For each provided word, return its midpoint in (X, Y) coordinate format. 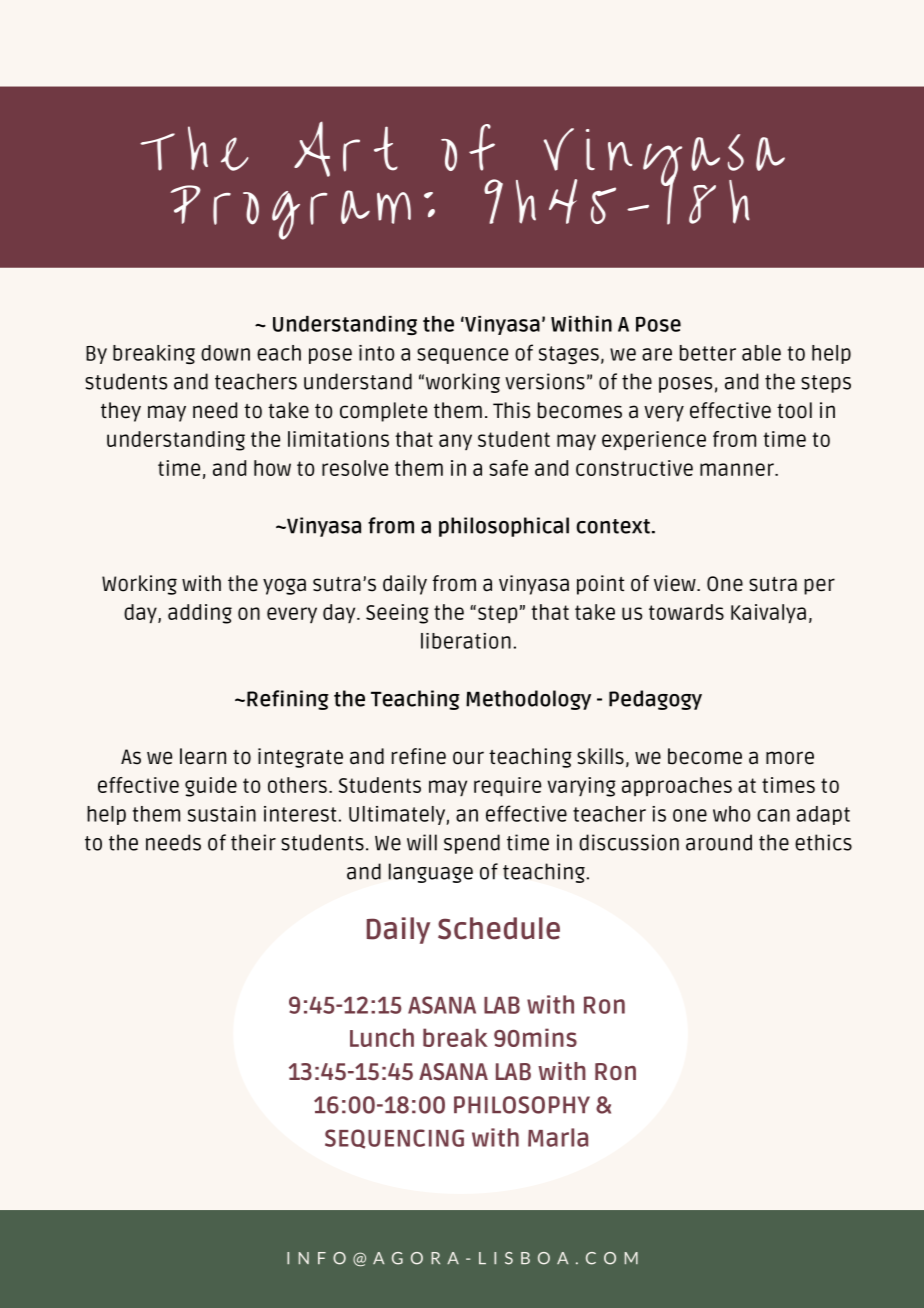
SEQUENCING (394, 1139)
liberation (466, 641)
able (761, 353)
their (253, 842)
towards (686, 612)
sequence (462, 356)
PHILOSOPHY (522, 1105)
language (431, 873)
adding (200, 614)
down (225, 353)
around (719, 842)
